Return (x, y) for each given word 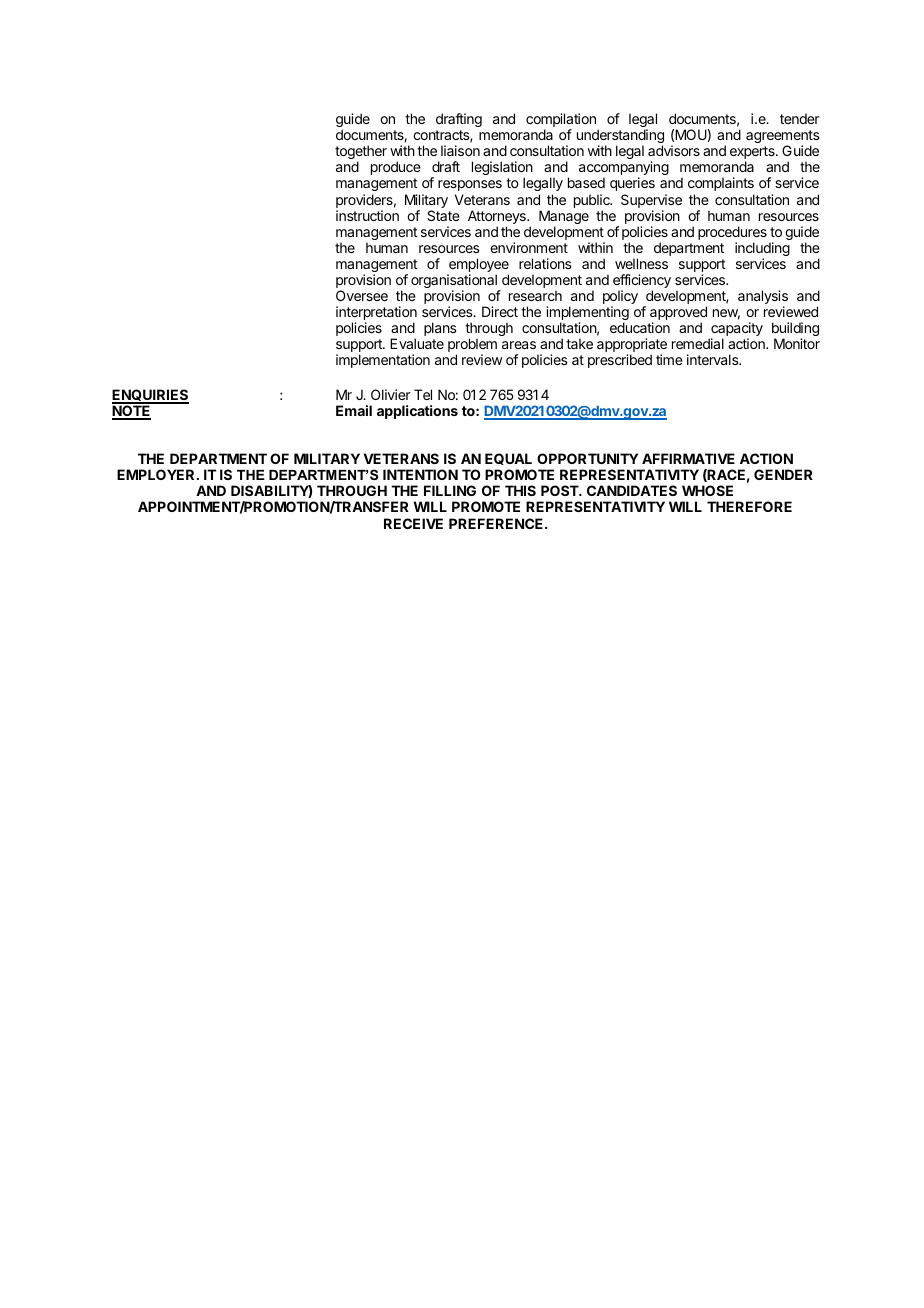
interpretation (376, 314)
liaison (460, 150)
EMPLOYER (157, 474)
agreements (783, 138)
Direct (500, 311)
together (361, 153)
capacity (736, 330)
